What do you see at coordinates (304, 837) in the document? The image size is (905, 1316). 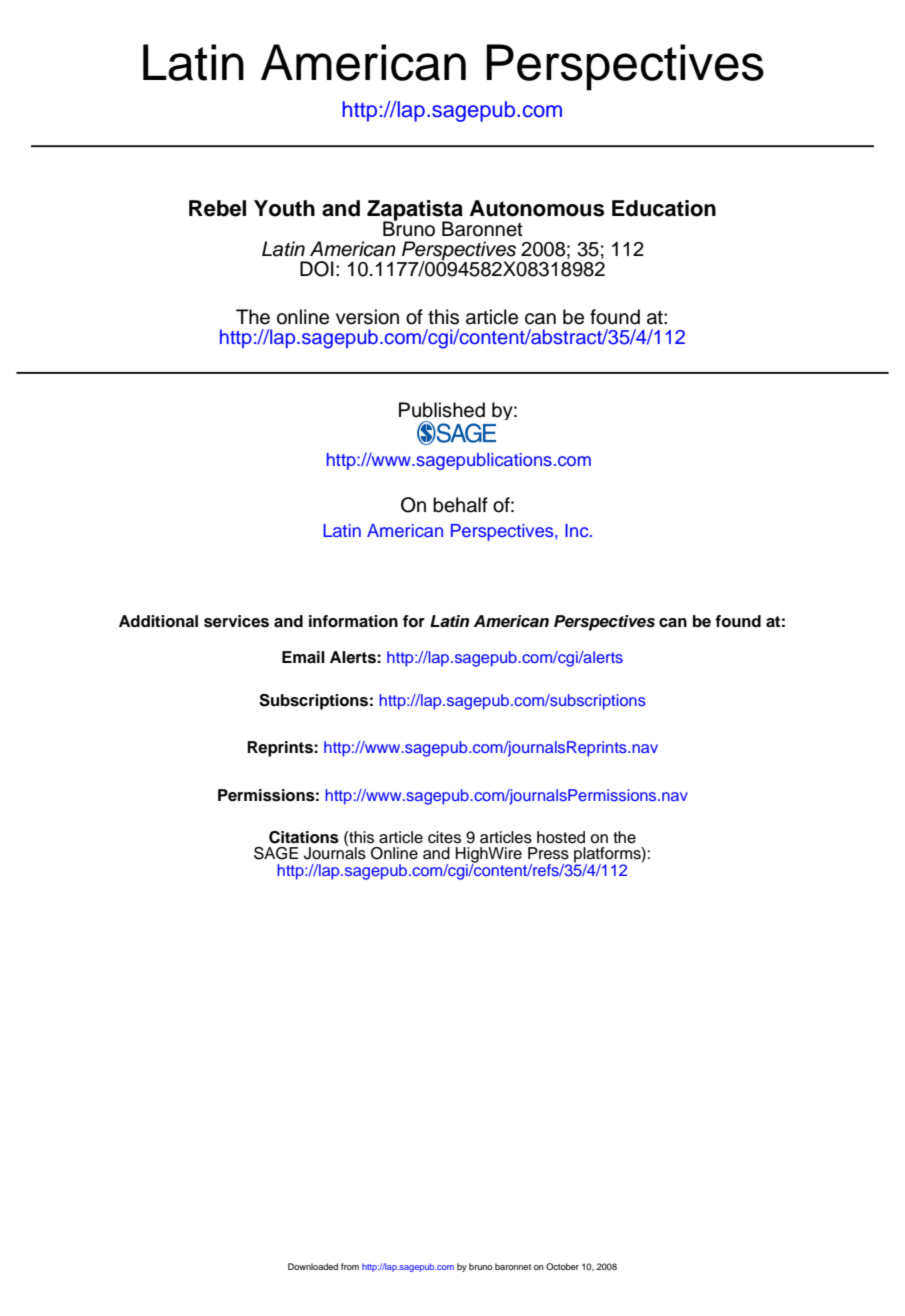 I see `Citations` at bounding box center [304, 837].
